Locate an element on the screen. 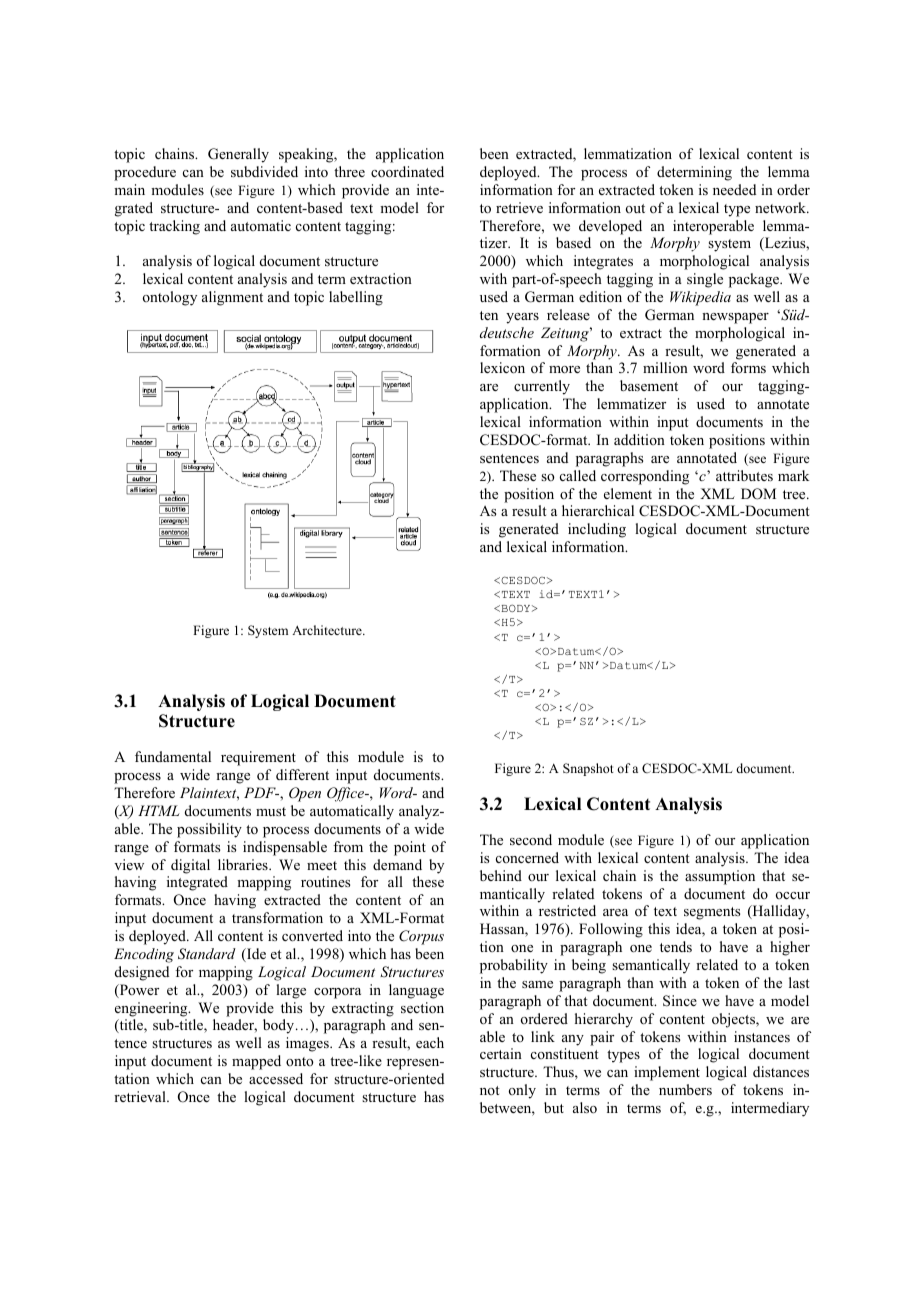 The image size is (924, 1308). including is located at coordinates (597, 530).
